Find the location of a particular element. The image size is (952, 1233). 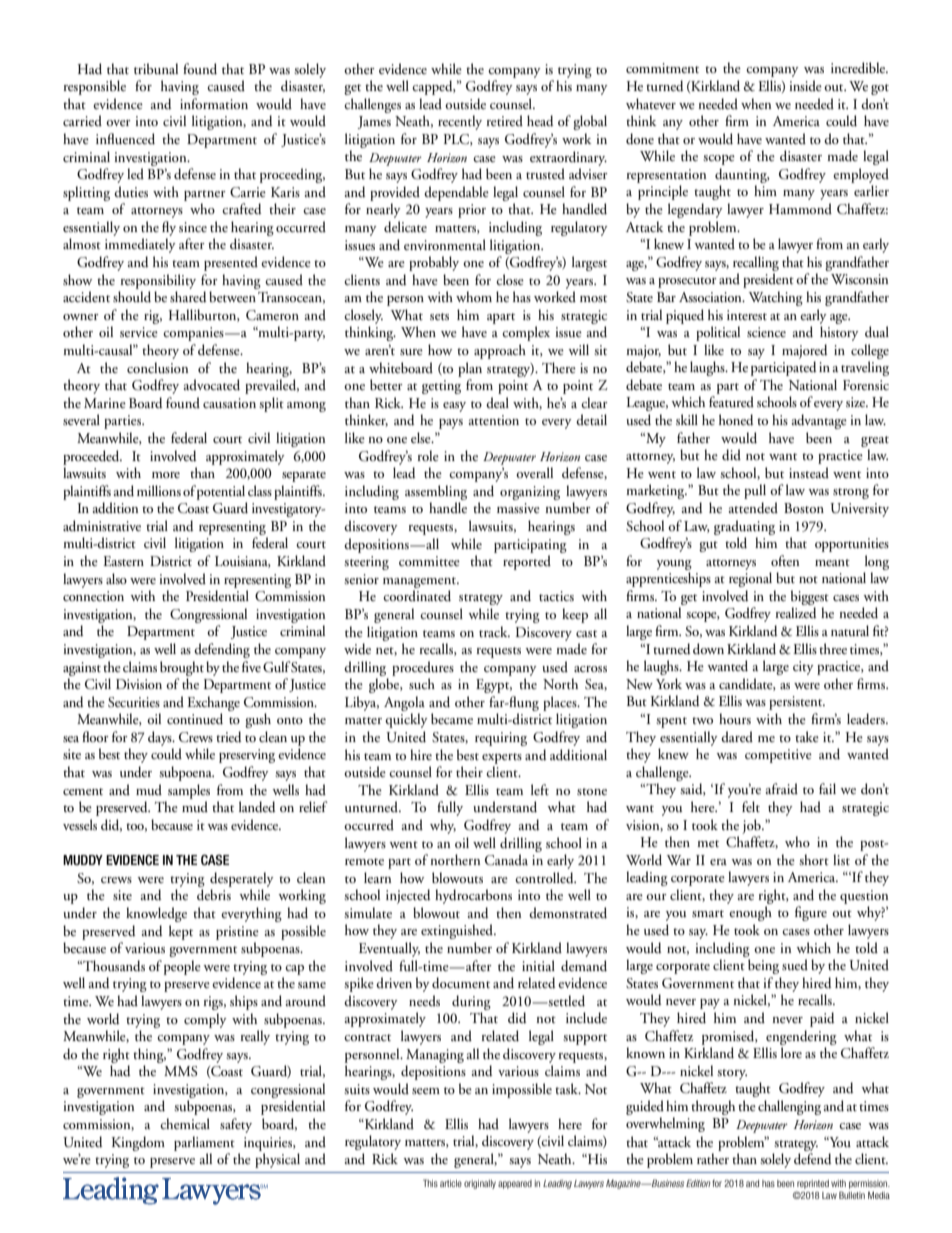

brought is located at coordinates (182, 668).
